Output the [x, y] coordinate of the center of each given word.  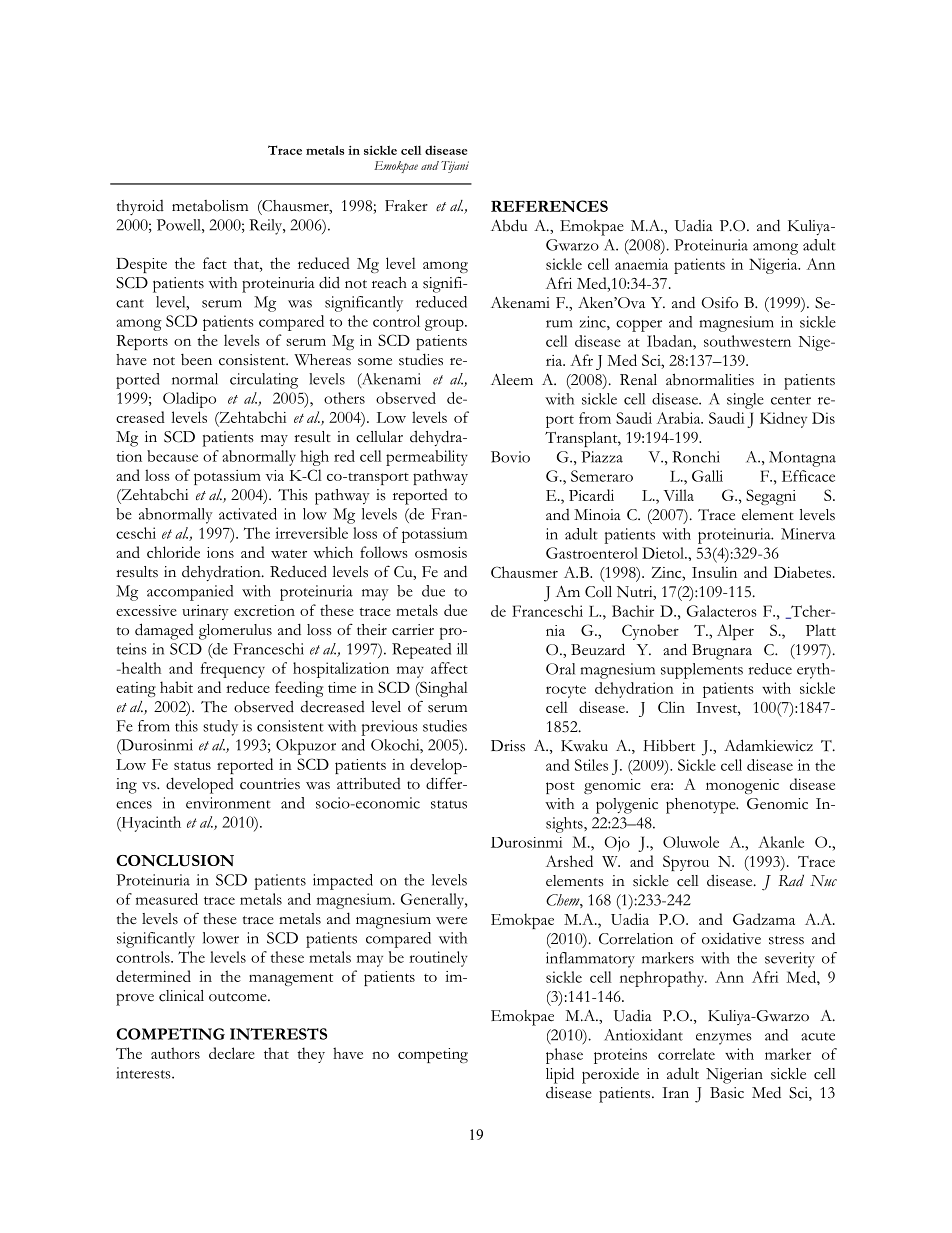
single [745, 401]
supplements [702, 671]
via [274, 475]
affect [449, 668]
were [451, 921]
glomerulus [235, 632]
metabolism [210, 206]
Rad [791, 880]
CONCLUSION [175, 861]
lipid [560, 1075]
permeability [427, 458]
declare [232, 1053]
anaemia [641, 264]
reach [389, 283]
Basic [727, 1093]
